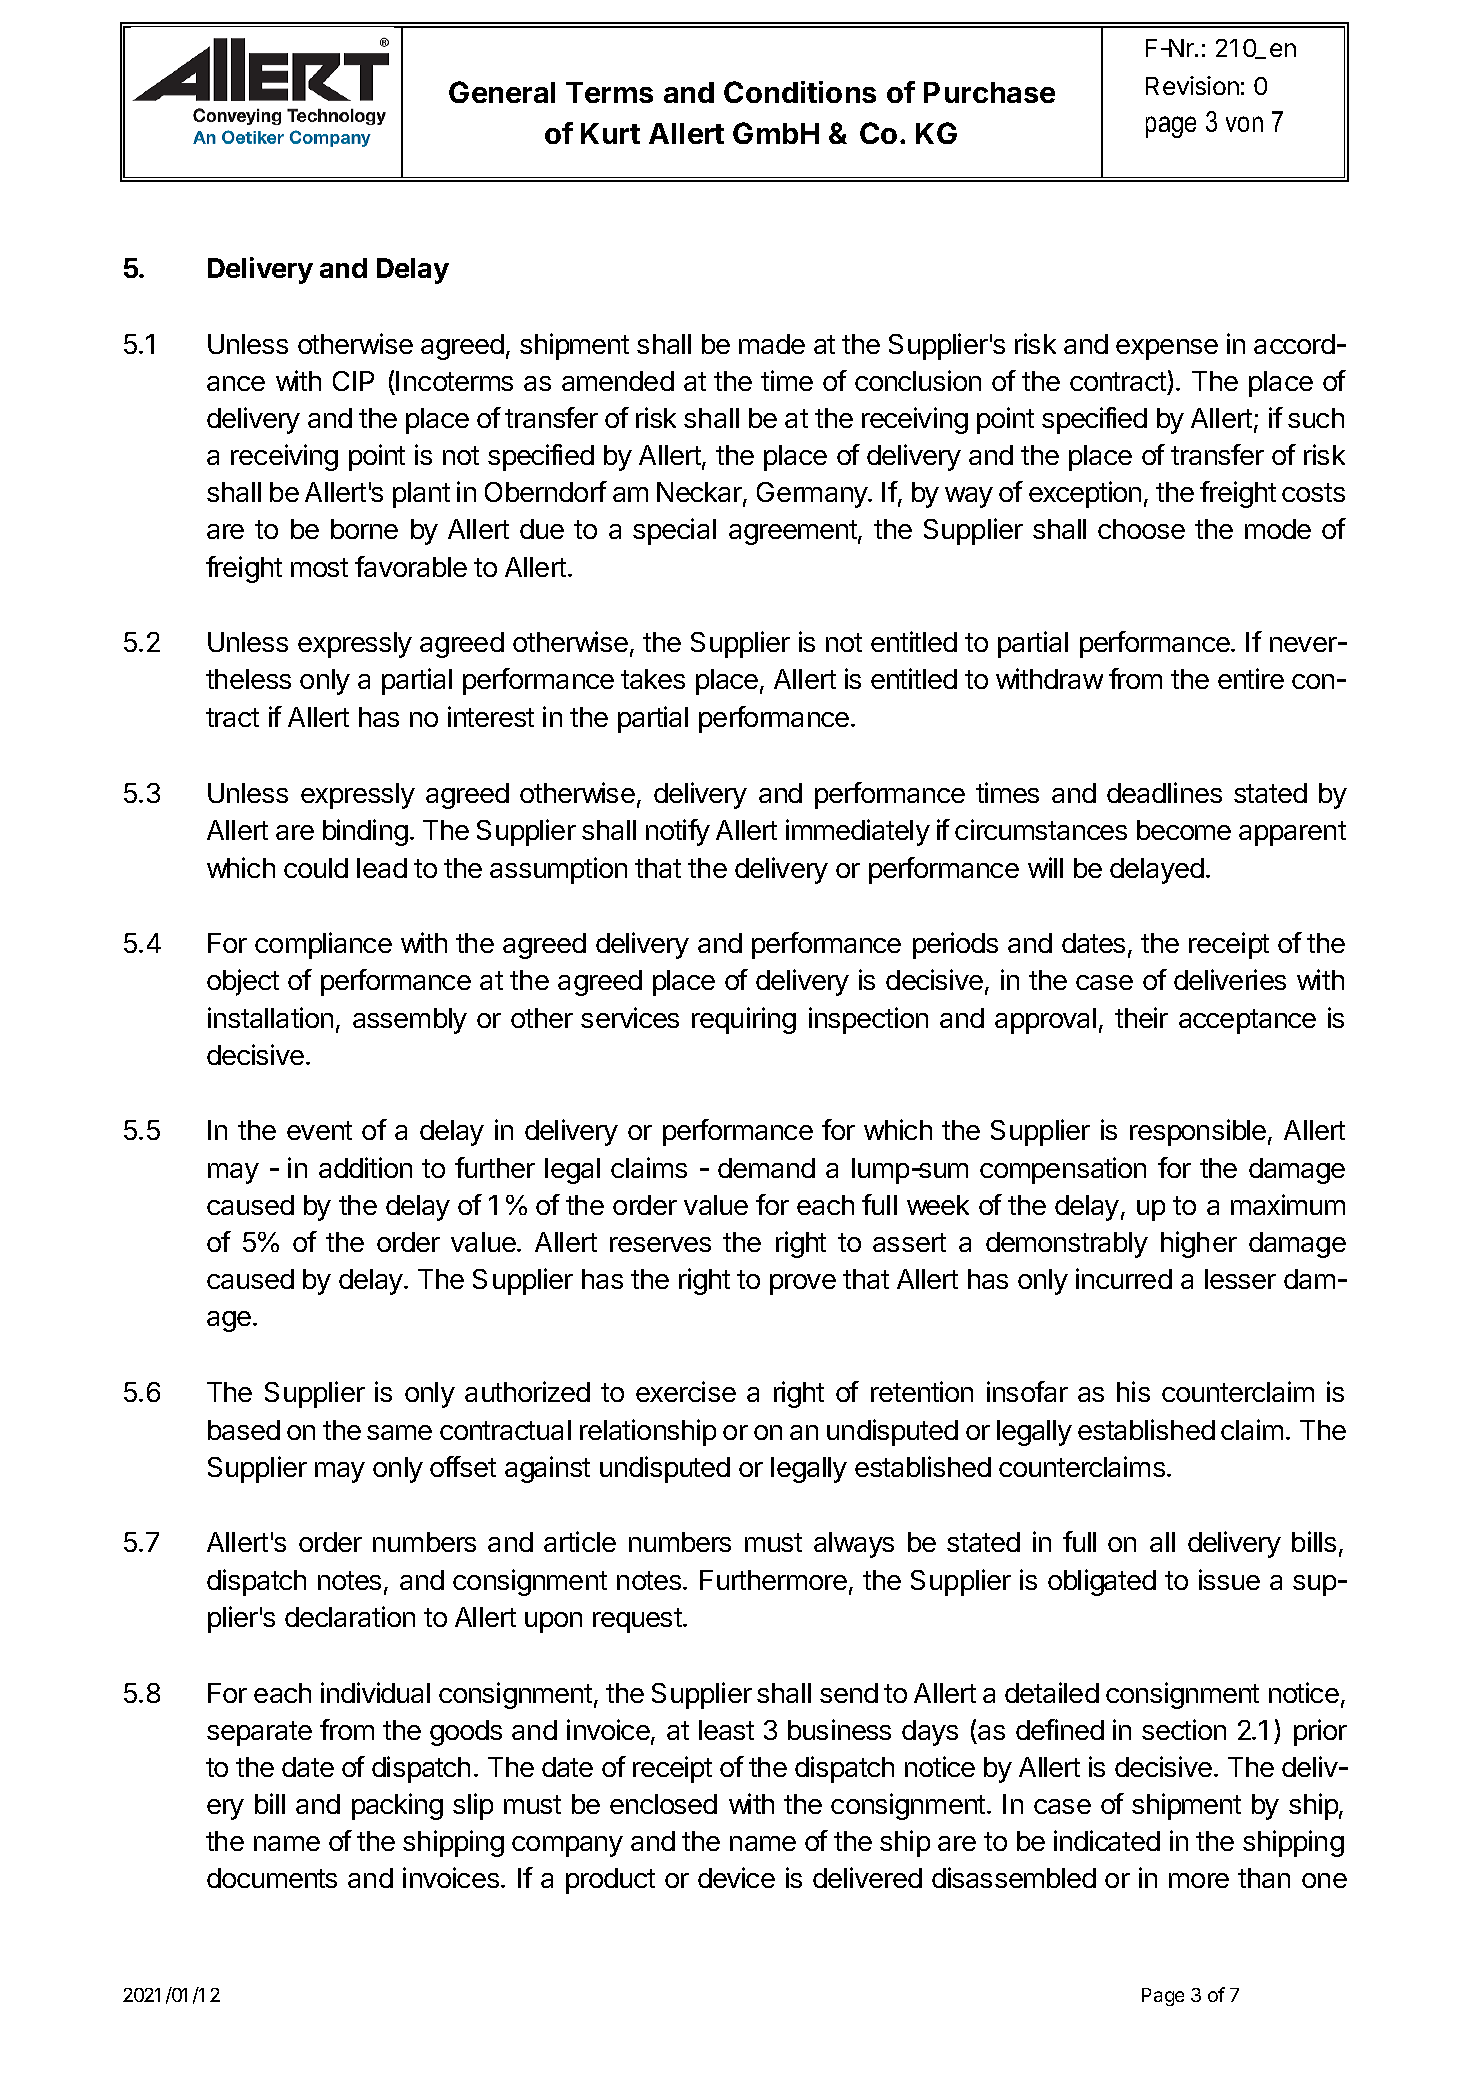 This image has height=2076, width=1468. Describe the element at coordinates (800, 92) in the image. I see `Conditions` at that location.
